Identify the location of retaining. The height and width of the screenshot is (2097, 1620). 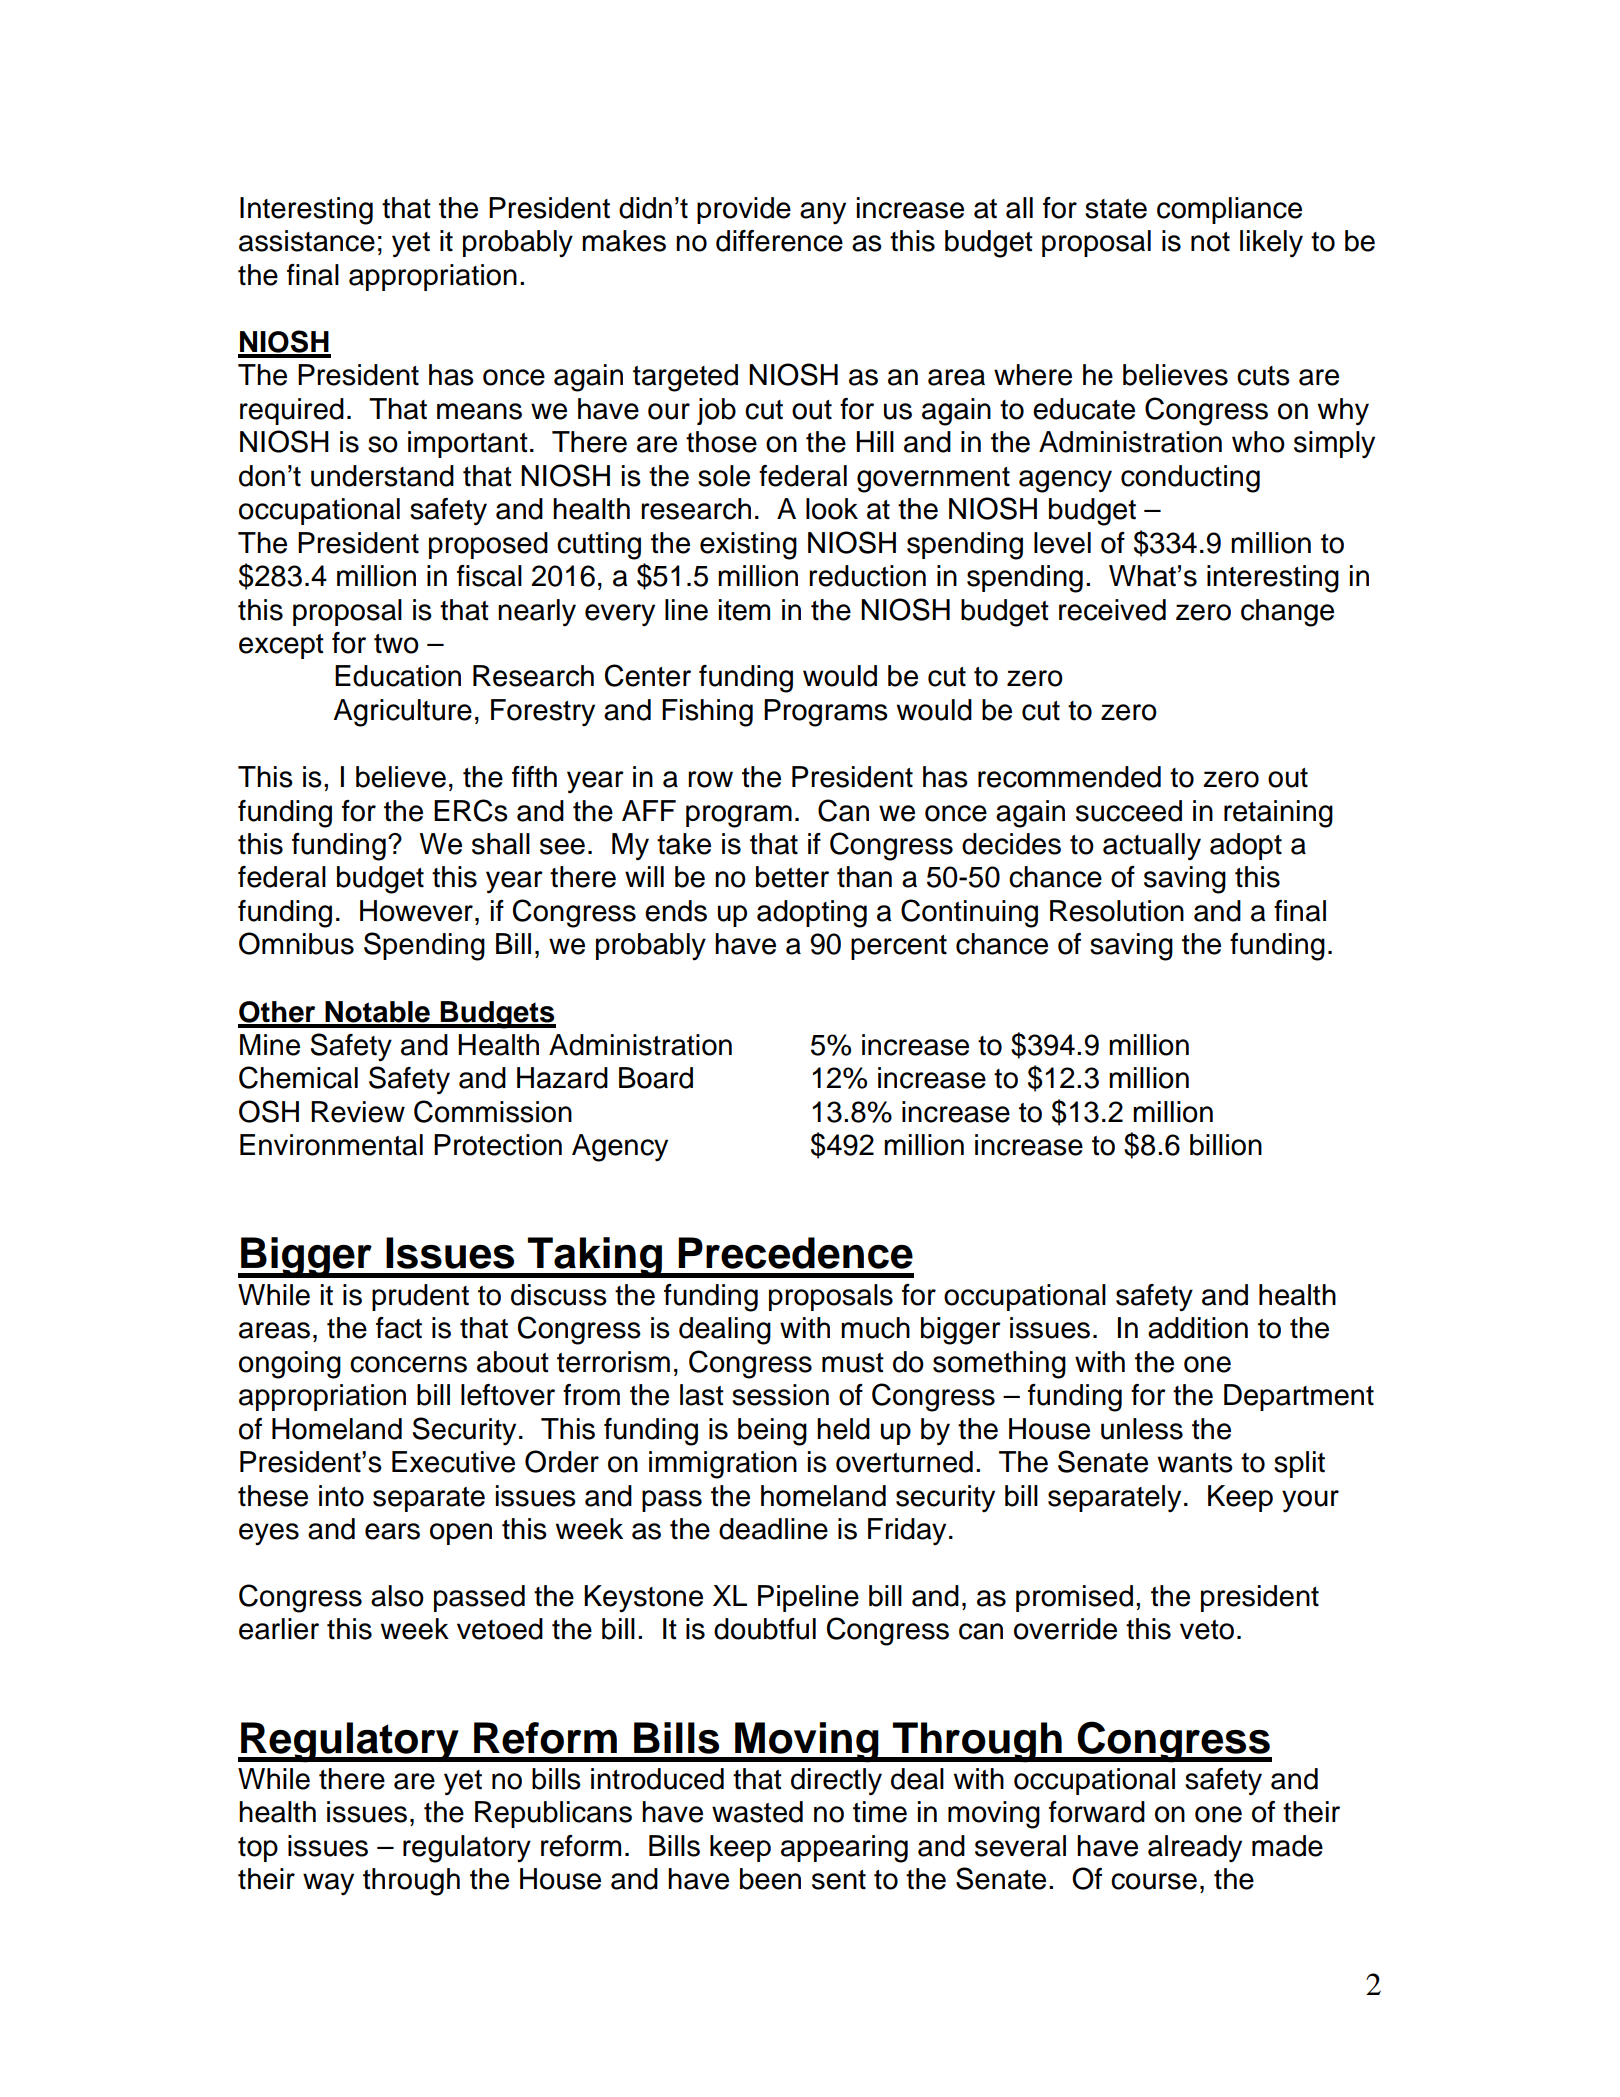
(1278, 814).
